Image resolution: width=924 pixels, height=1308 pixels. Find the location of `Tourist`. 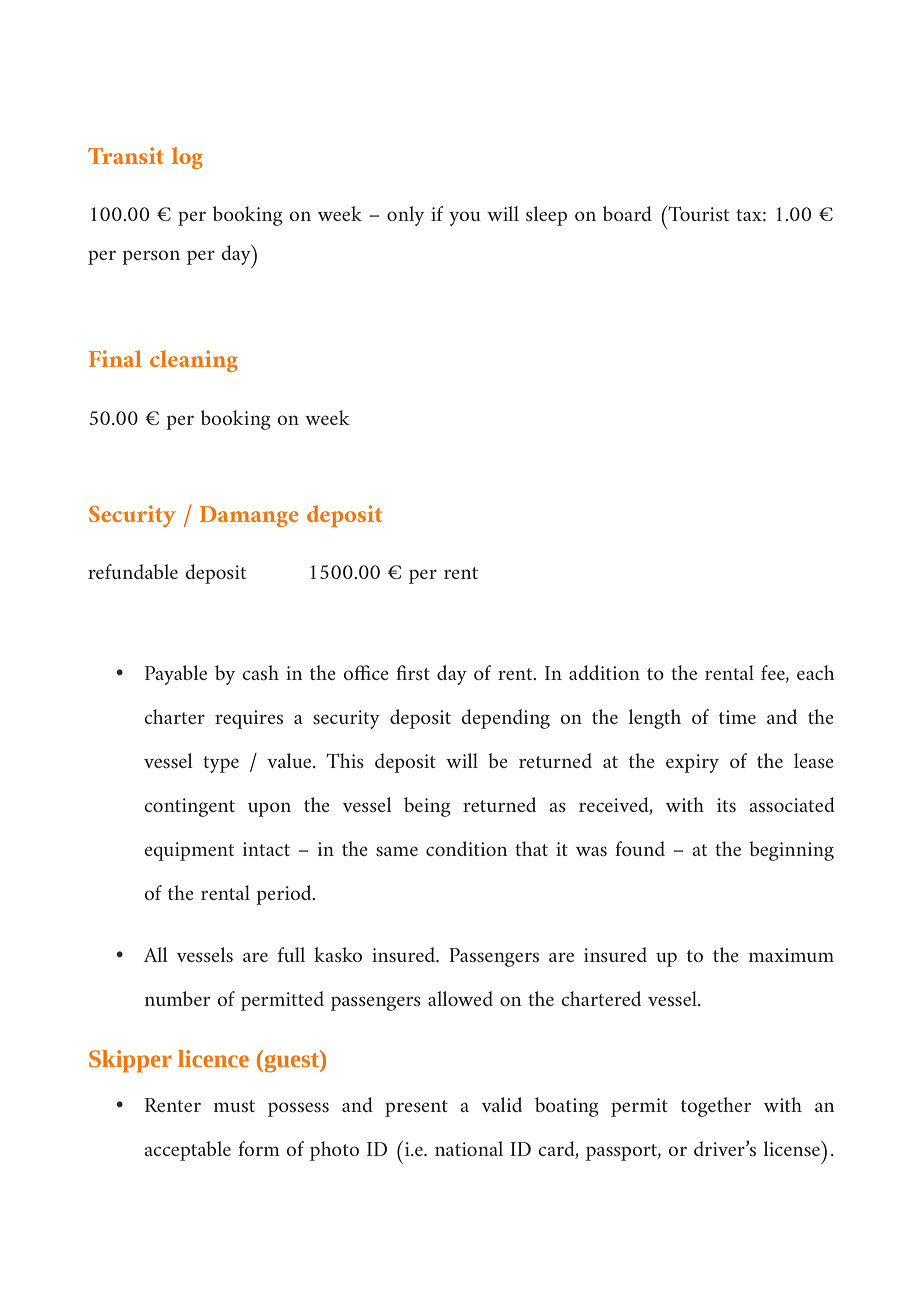

Tourist is located at coordinates (697, 213).
